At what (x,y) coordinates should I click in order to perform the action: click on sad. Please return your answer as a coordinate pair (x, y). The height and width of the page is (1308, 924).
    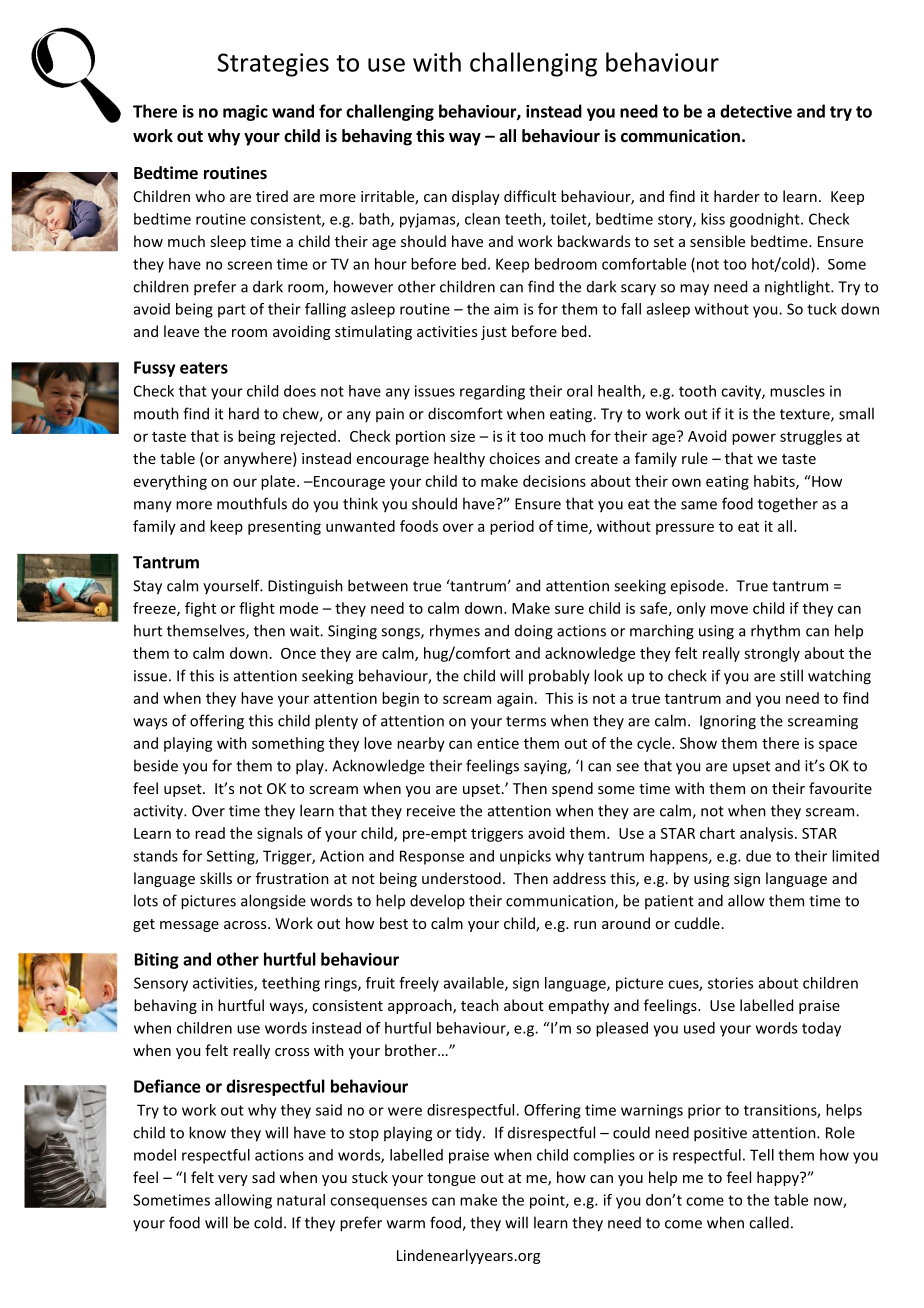
    Looking at the image, I should click on (263, 1177).
